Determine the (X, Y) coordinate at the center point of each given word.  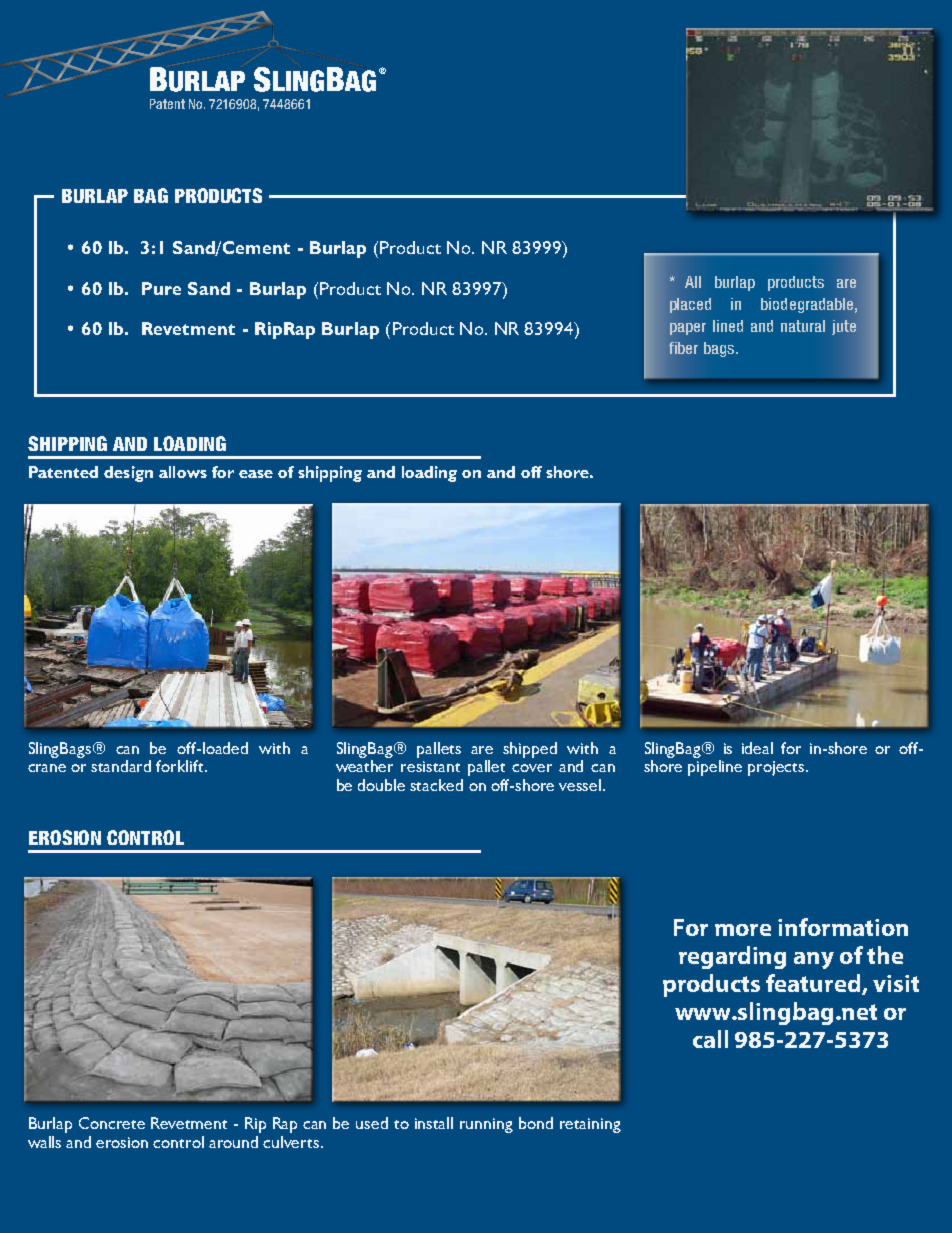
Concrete (112, 1123)
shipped (530, 750)
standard (121, 766)
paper (688, 329)
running (486, 1125)
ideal (757, 748)
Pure (161, 288)
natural (803, 326)
